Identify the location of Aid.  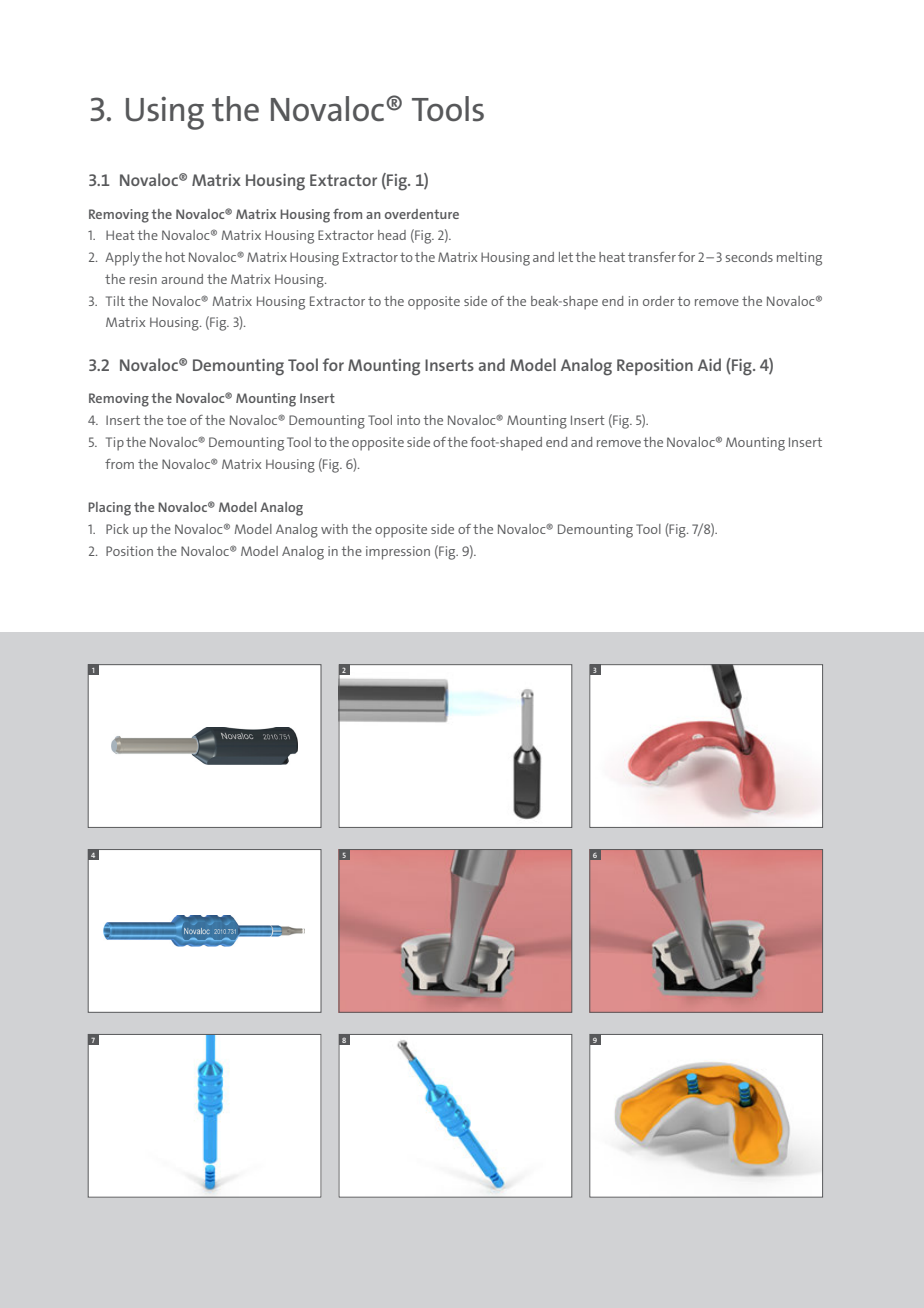
(709, 364).
